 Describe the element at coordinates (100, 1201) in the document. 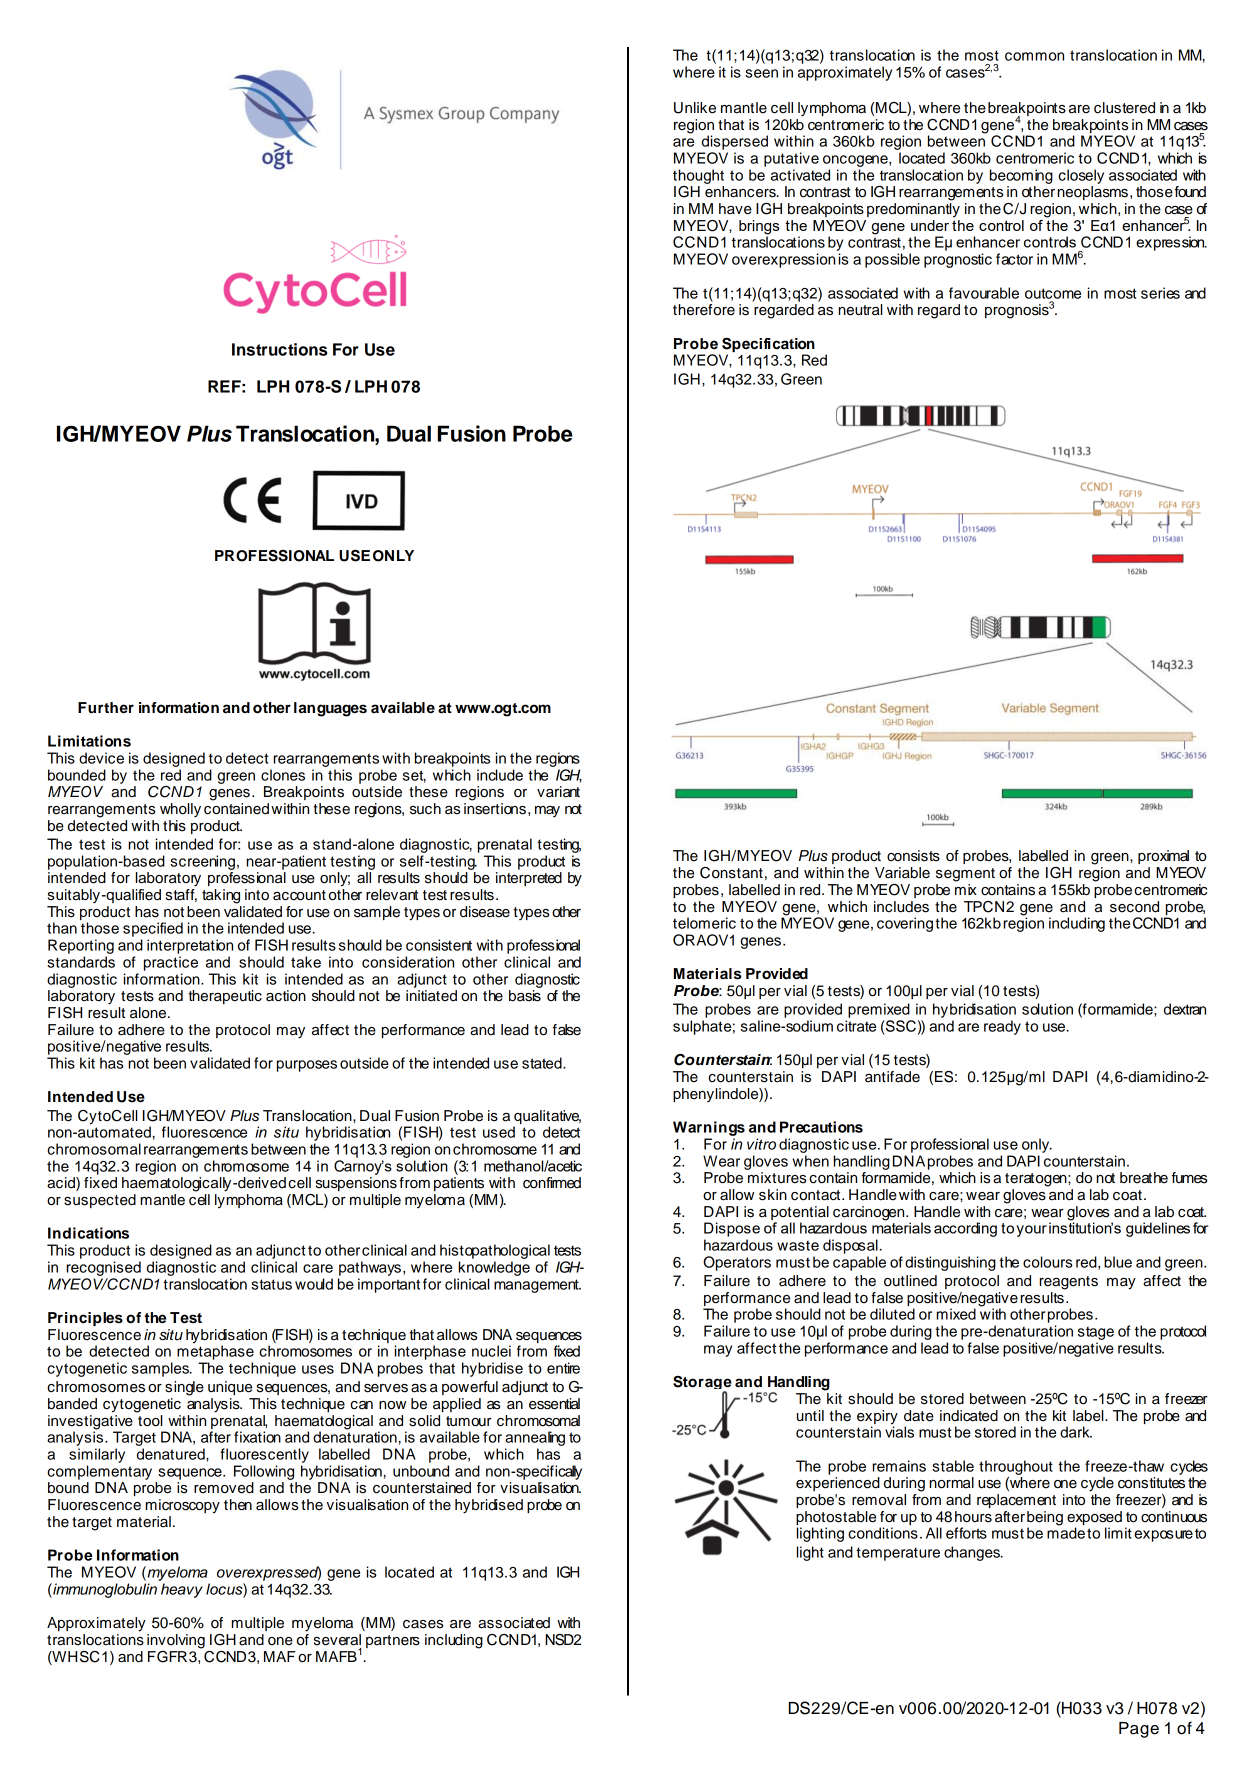

I see `suspected` at that location.
